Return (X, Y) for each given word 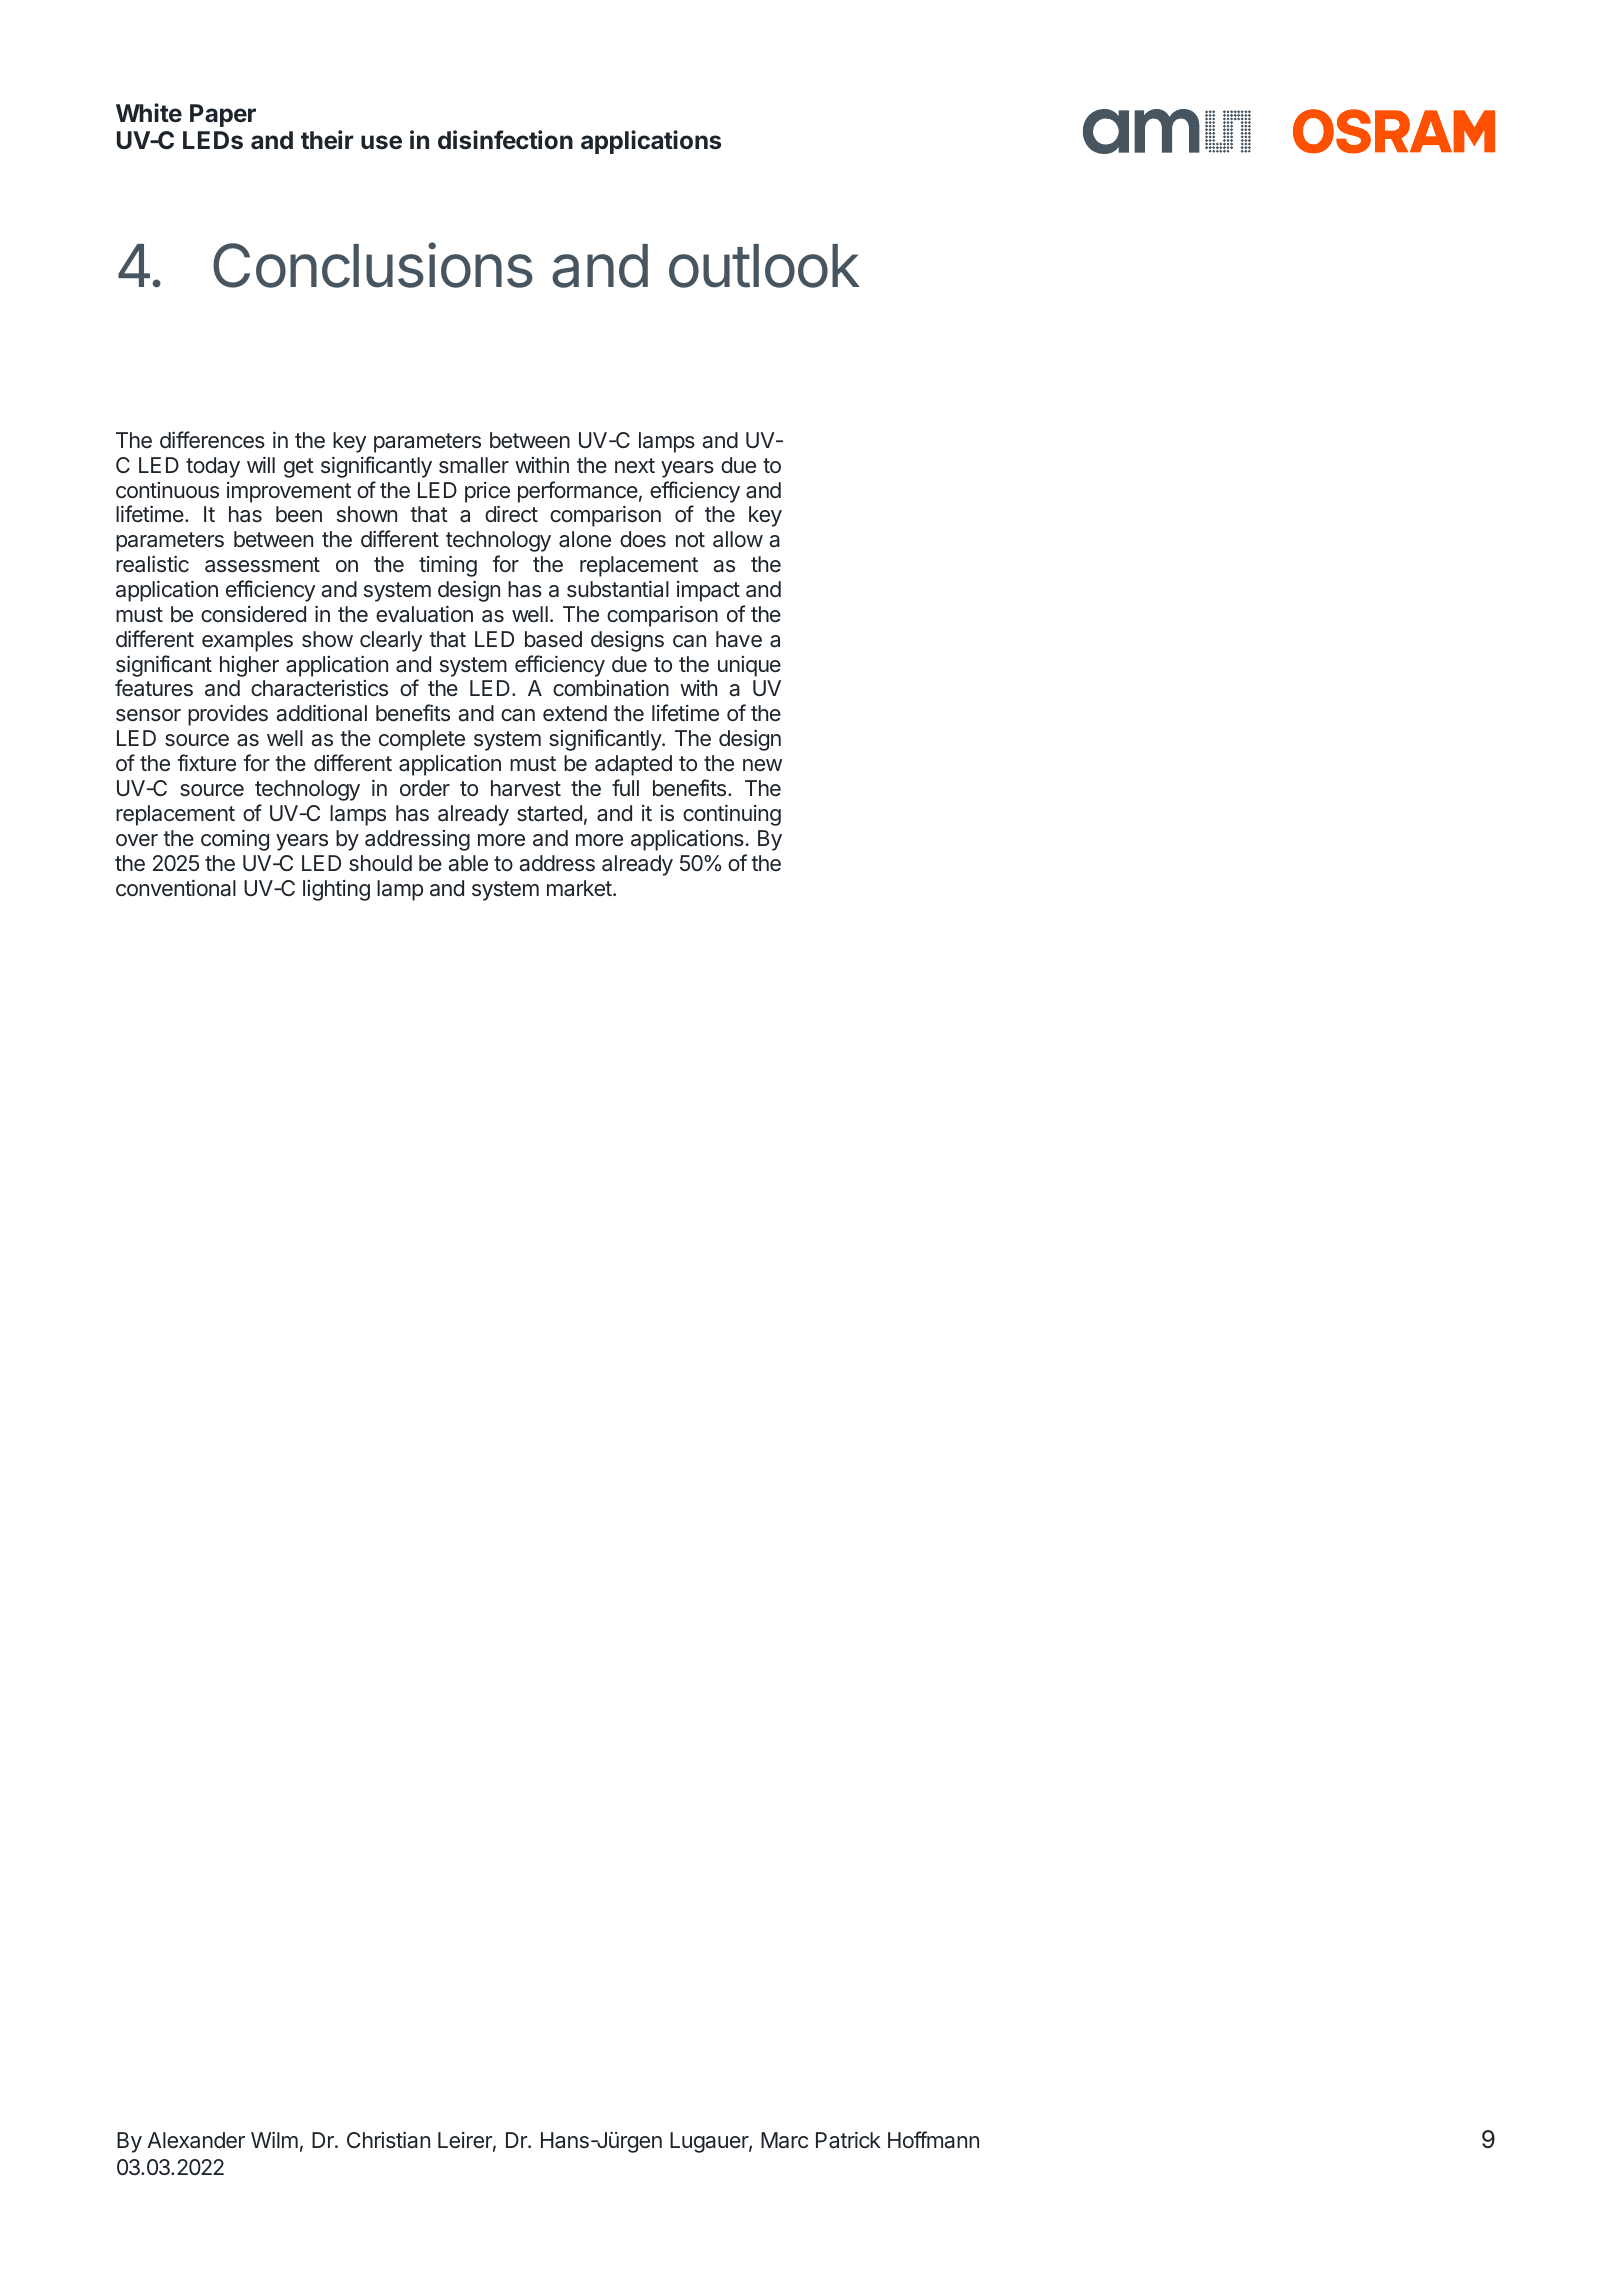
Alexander (196, 2140)
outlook (764, 266)
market (579, 888)
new (762, 765)
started (549, 813)
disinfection (505, 140)
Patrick (848, 2140)
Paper (223, 115)
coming (235, 840)
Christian (388, 2140)
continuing (732, 815)
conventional (176, 888)
